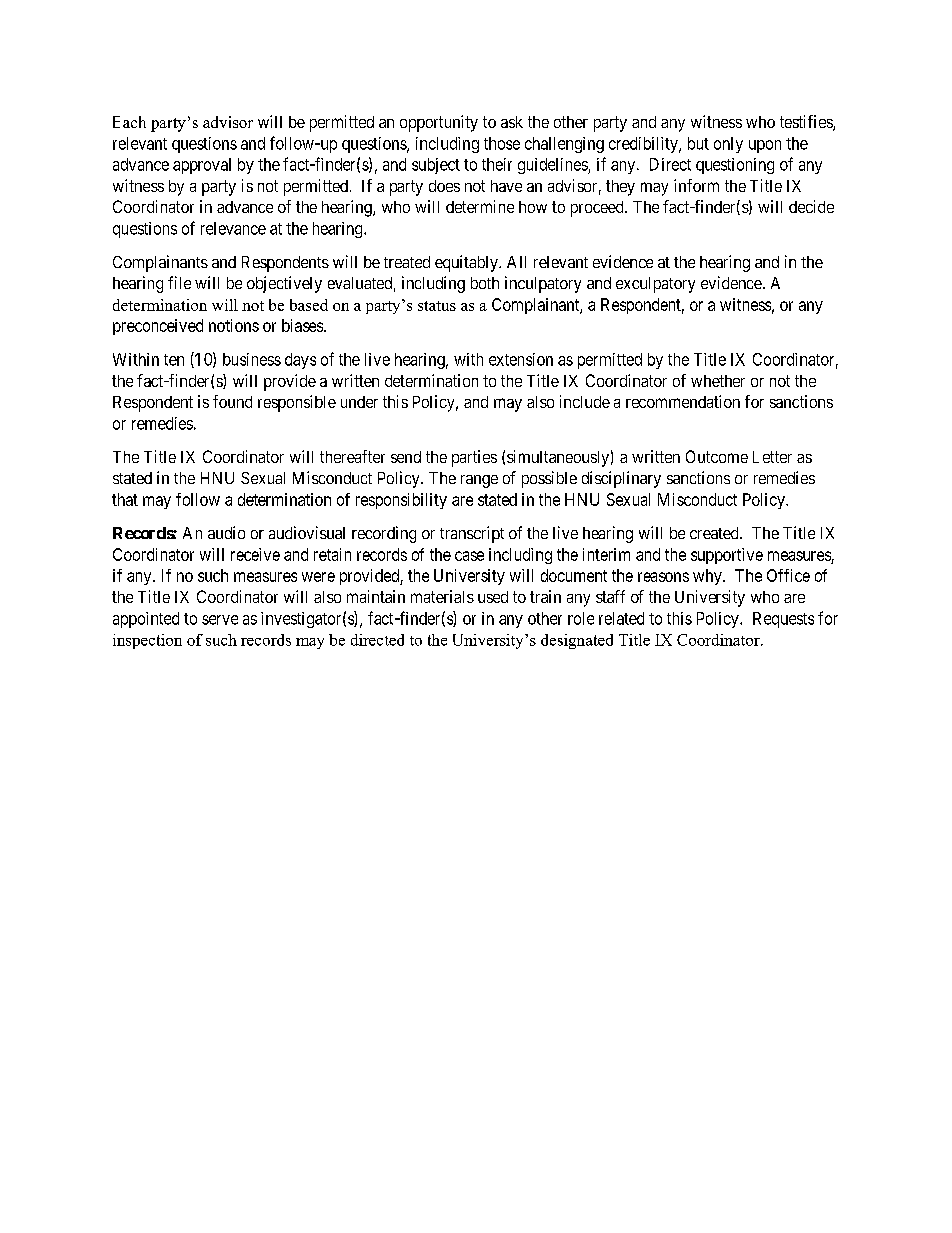 The height and width of the screenshot is (1233, 952). I want to click on whether, so click(718, 381).
